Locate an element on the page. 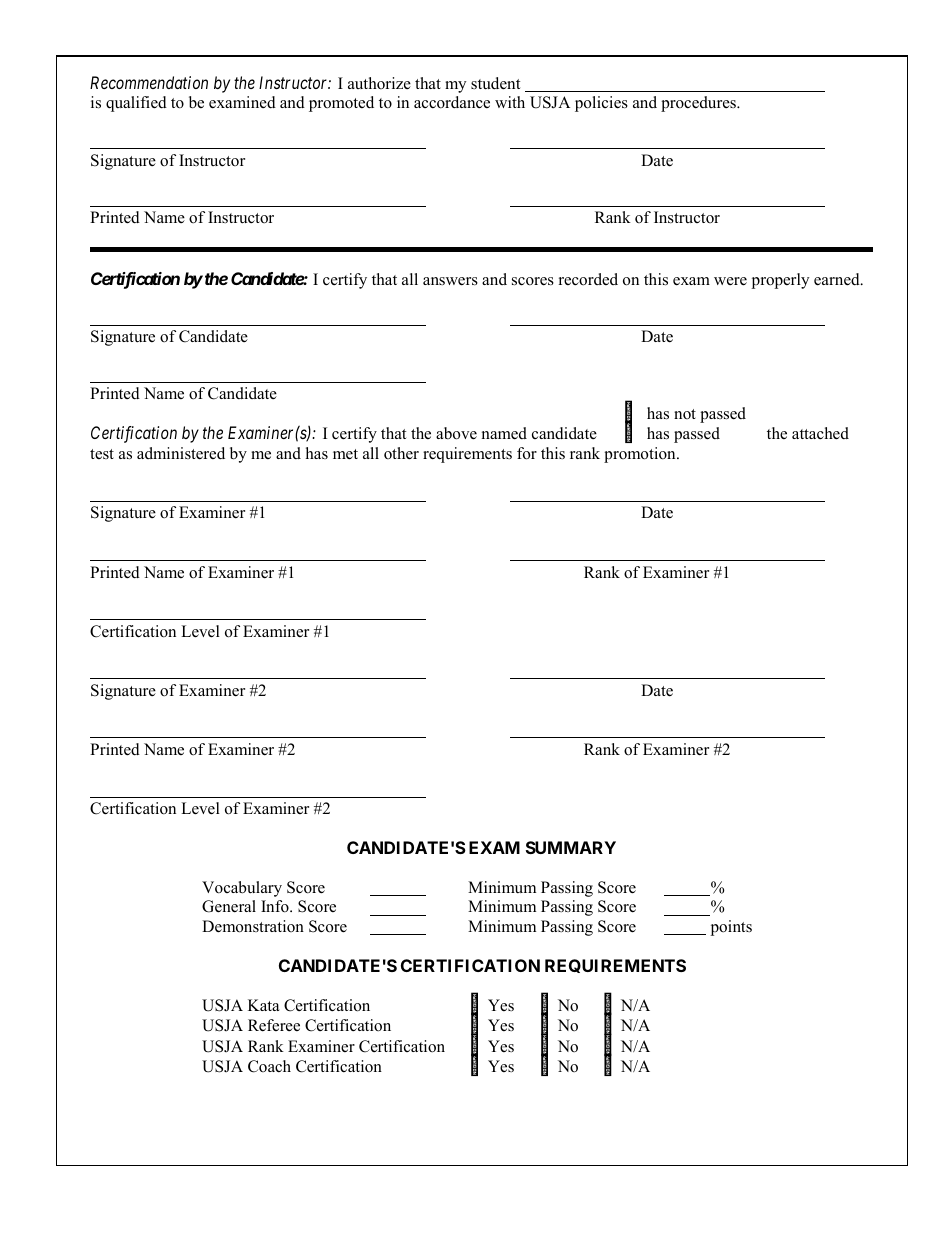 The image size is (952, 1233). above is located at coordinates (456, 433).
